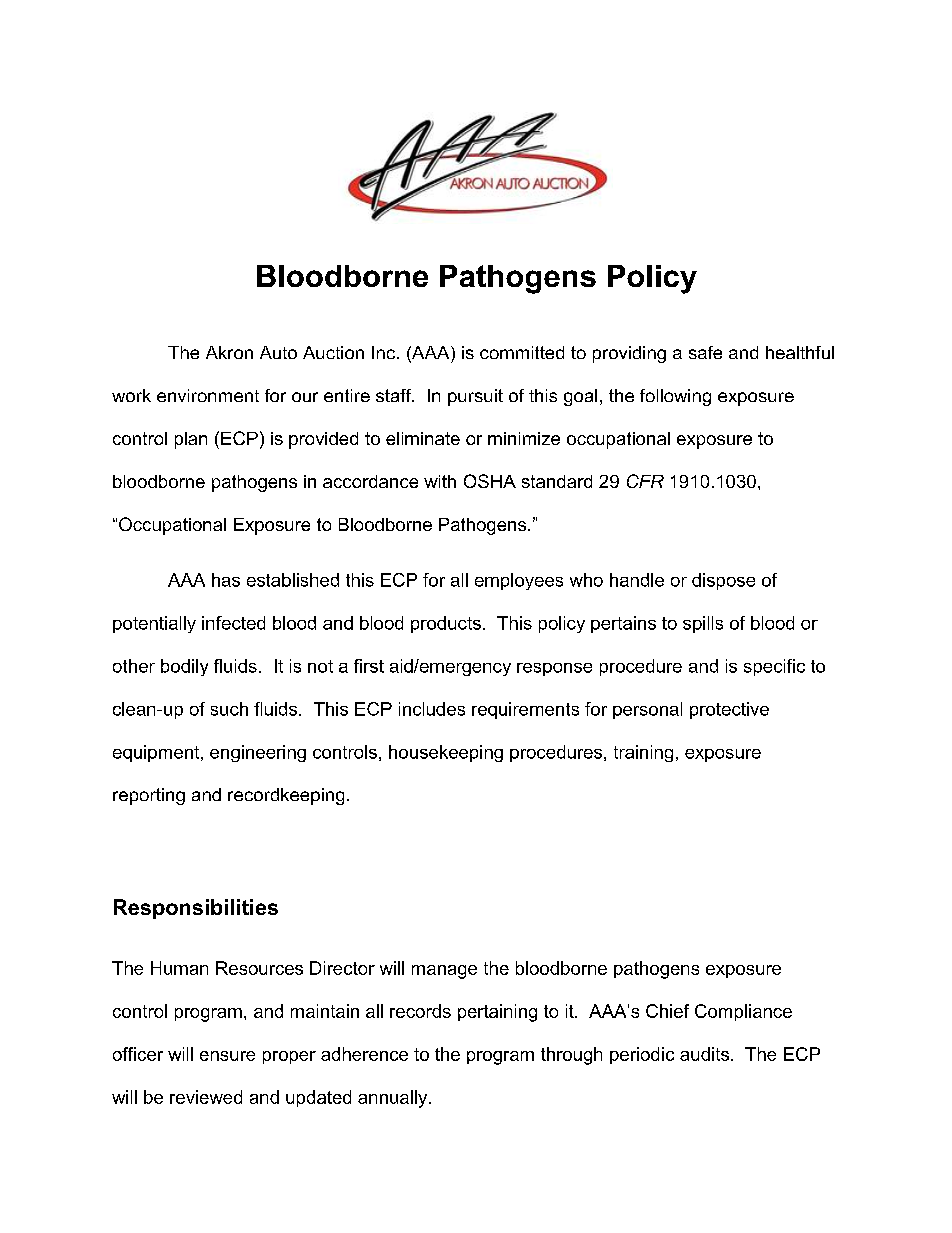 Image resolution: width=952 pixels, height=1233 pixels. I want to click on annually, so click(394, 1099).
